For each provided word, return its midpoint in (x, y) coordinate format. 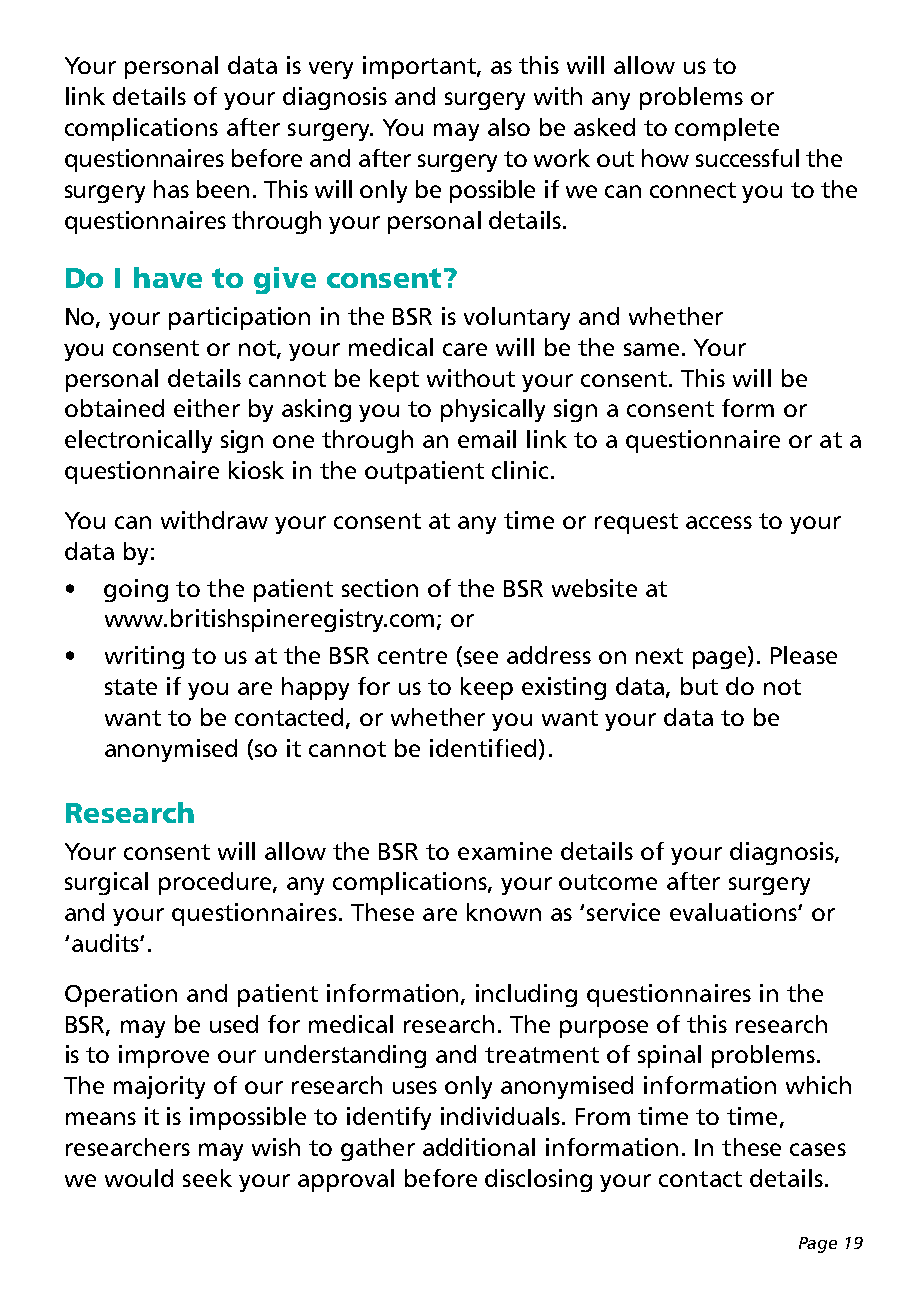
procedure (216, 883)
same (651, 349)
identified (483, 748)
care (465, 349)
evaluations (734, 912)
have (168, 277)
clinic (520, 470)
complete (727, 129)
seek (207, 1178)
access (719, 522)
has (171, 189)
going (136, 590)
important (420, 67)
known (504, 912)
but (699, 686)
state (131, 687)
